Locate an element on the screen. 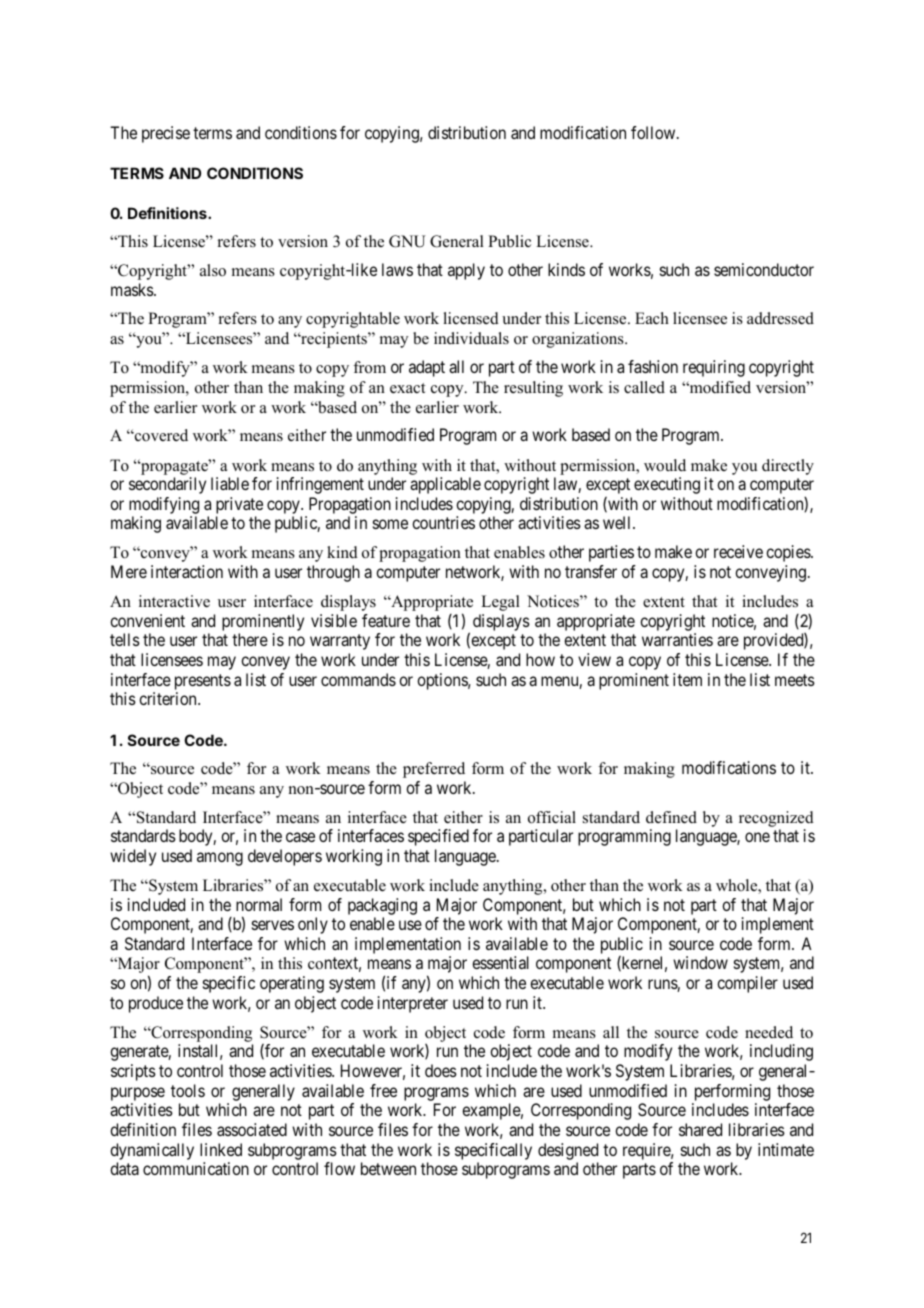  linked is located at coordinates (221, 1149).
